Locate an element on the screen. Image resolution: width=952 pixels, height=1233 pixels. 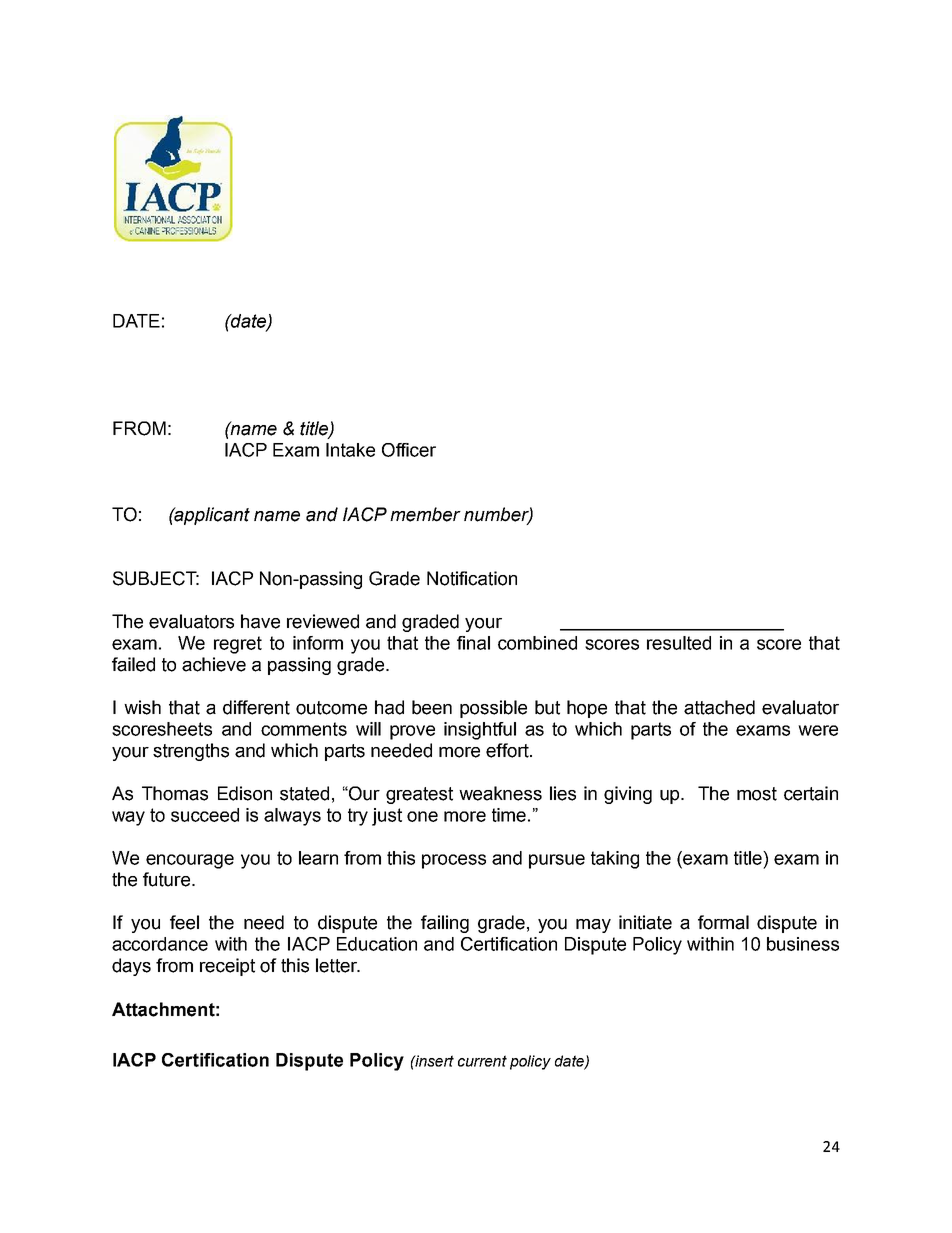
strengths is located at coordinates (191, 752).
